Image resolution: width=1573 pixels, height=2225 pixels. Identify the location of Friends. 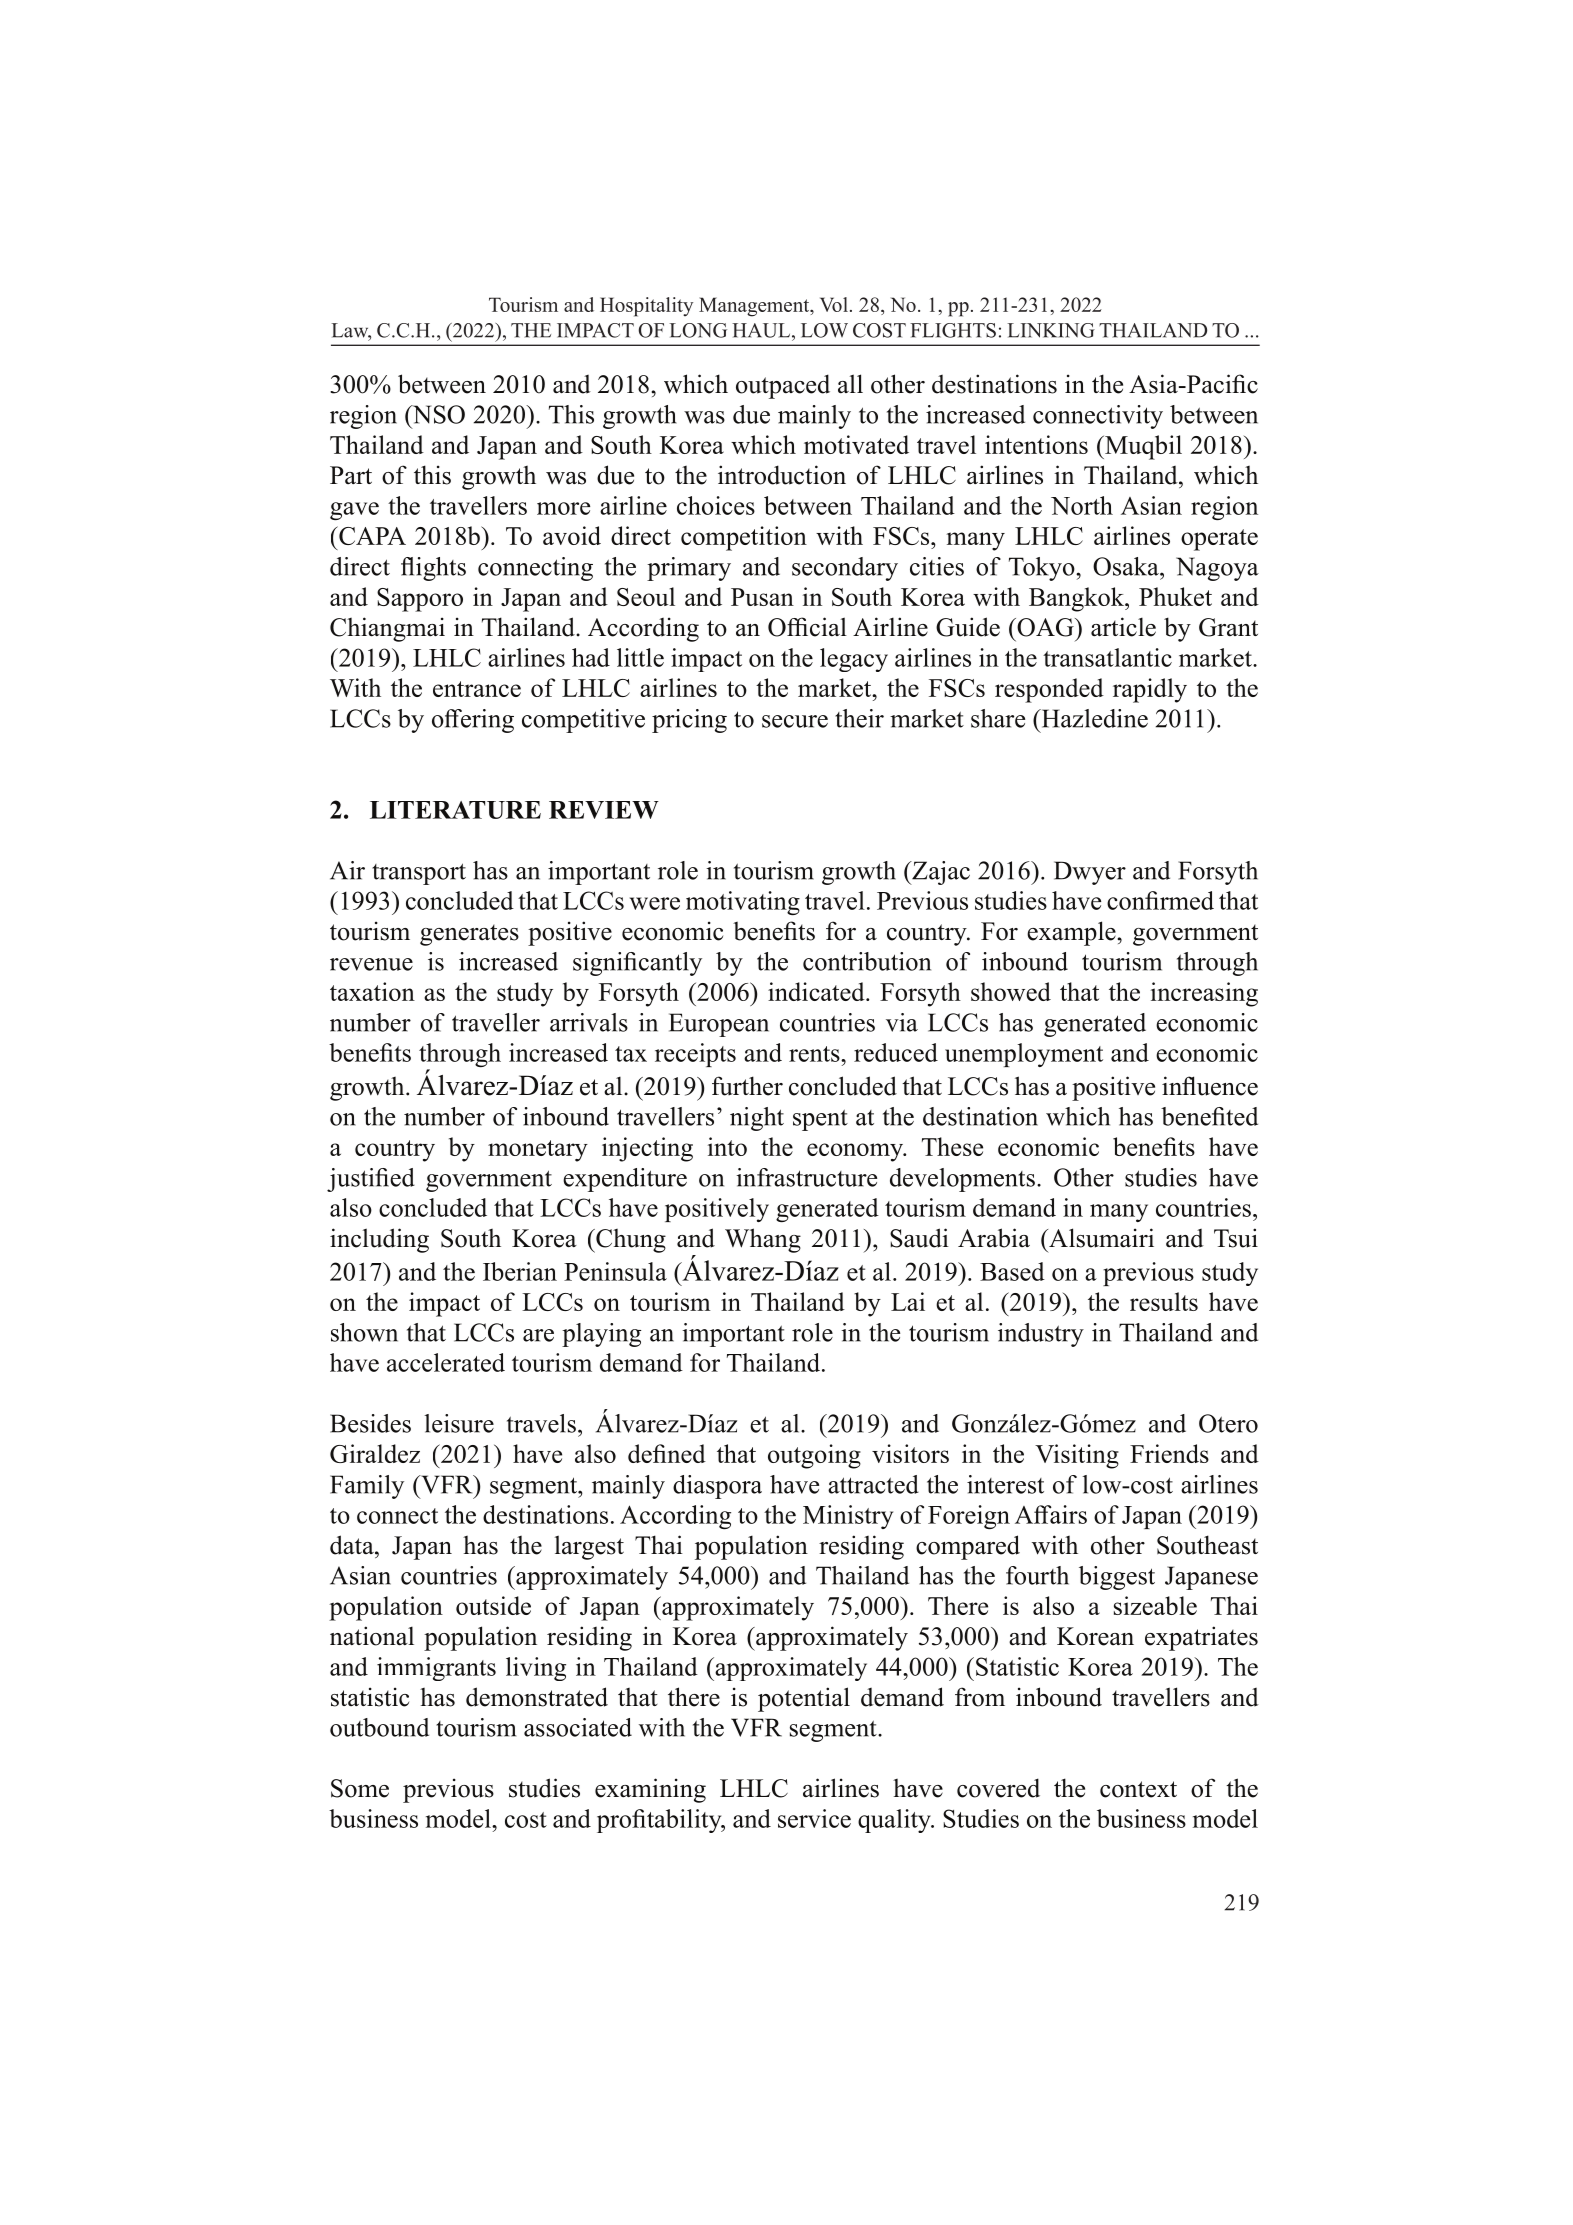
(1169, 1453).
